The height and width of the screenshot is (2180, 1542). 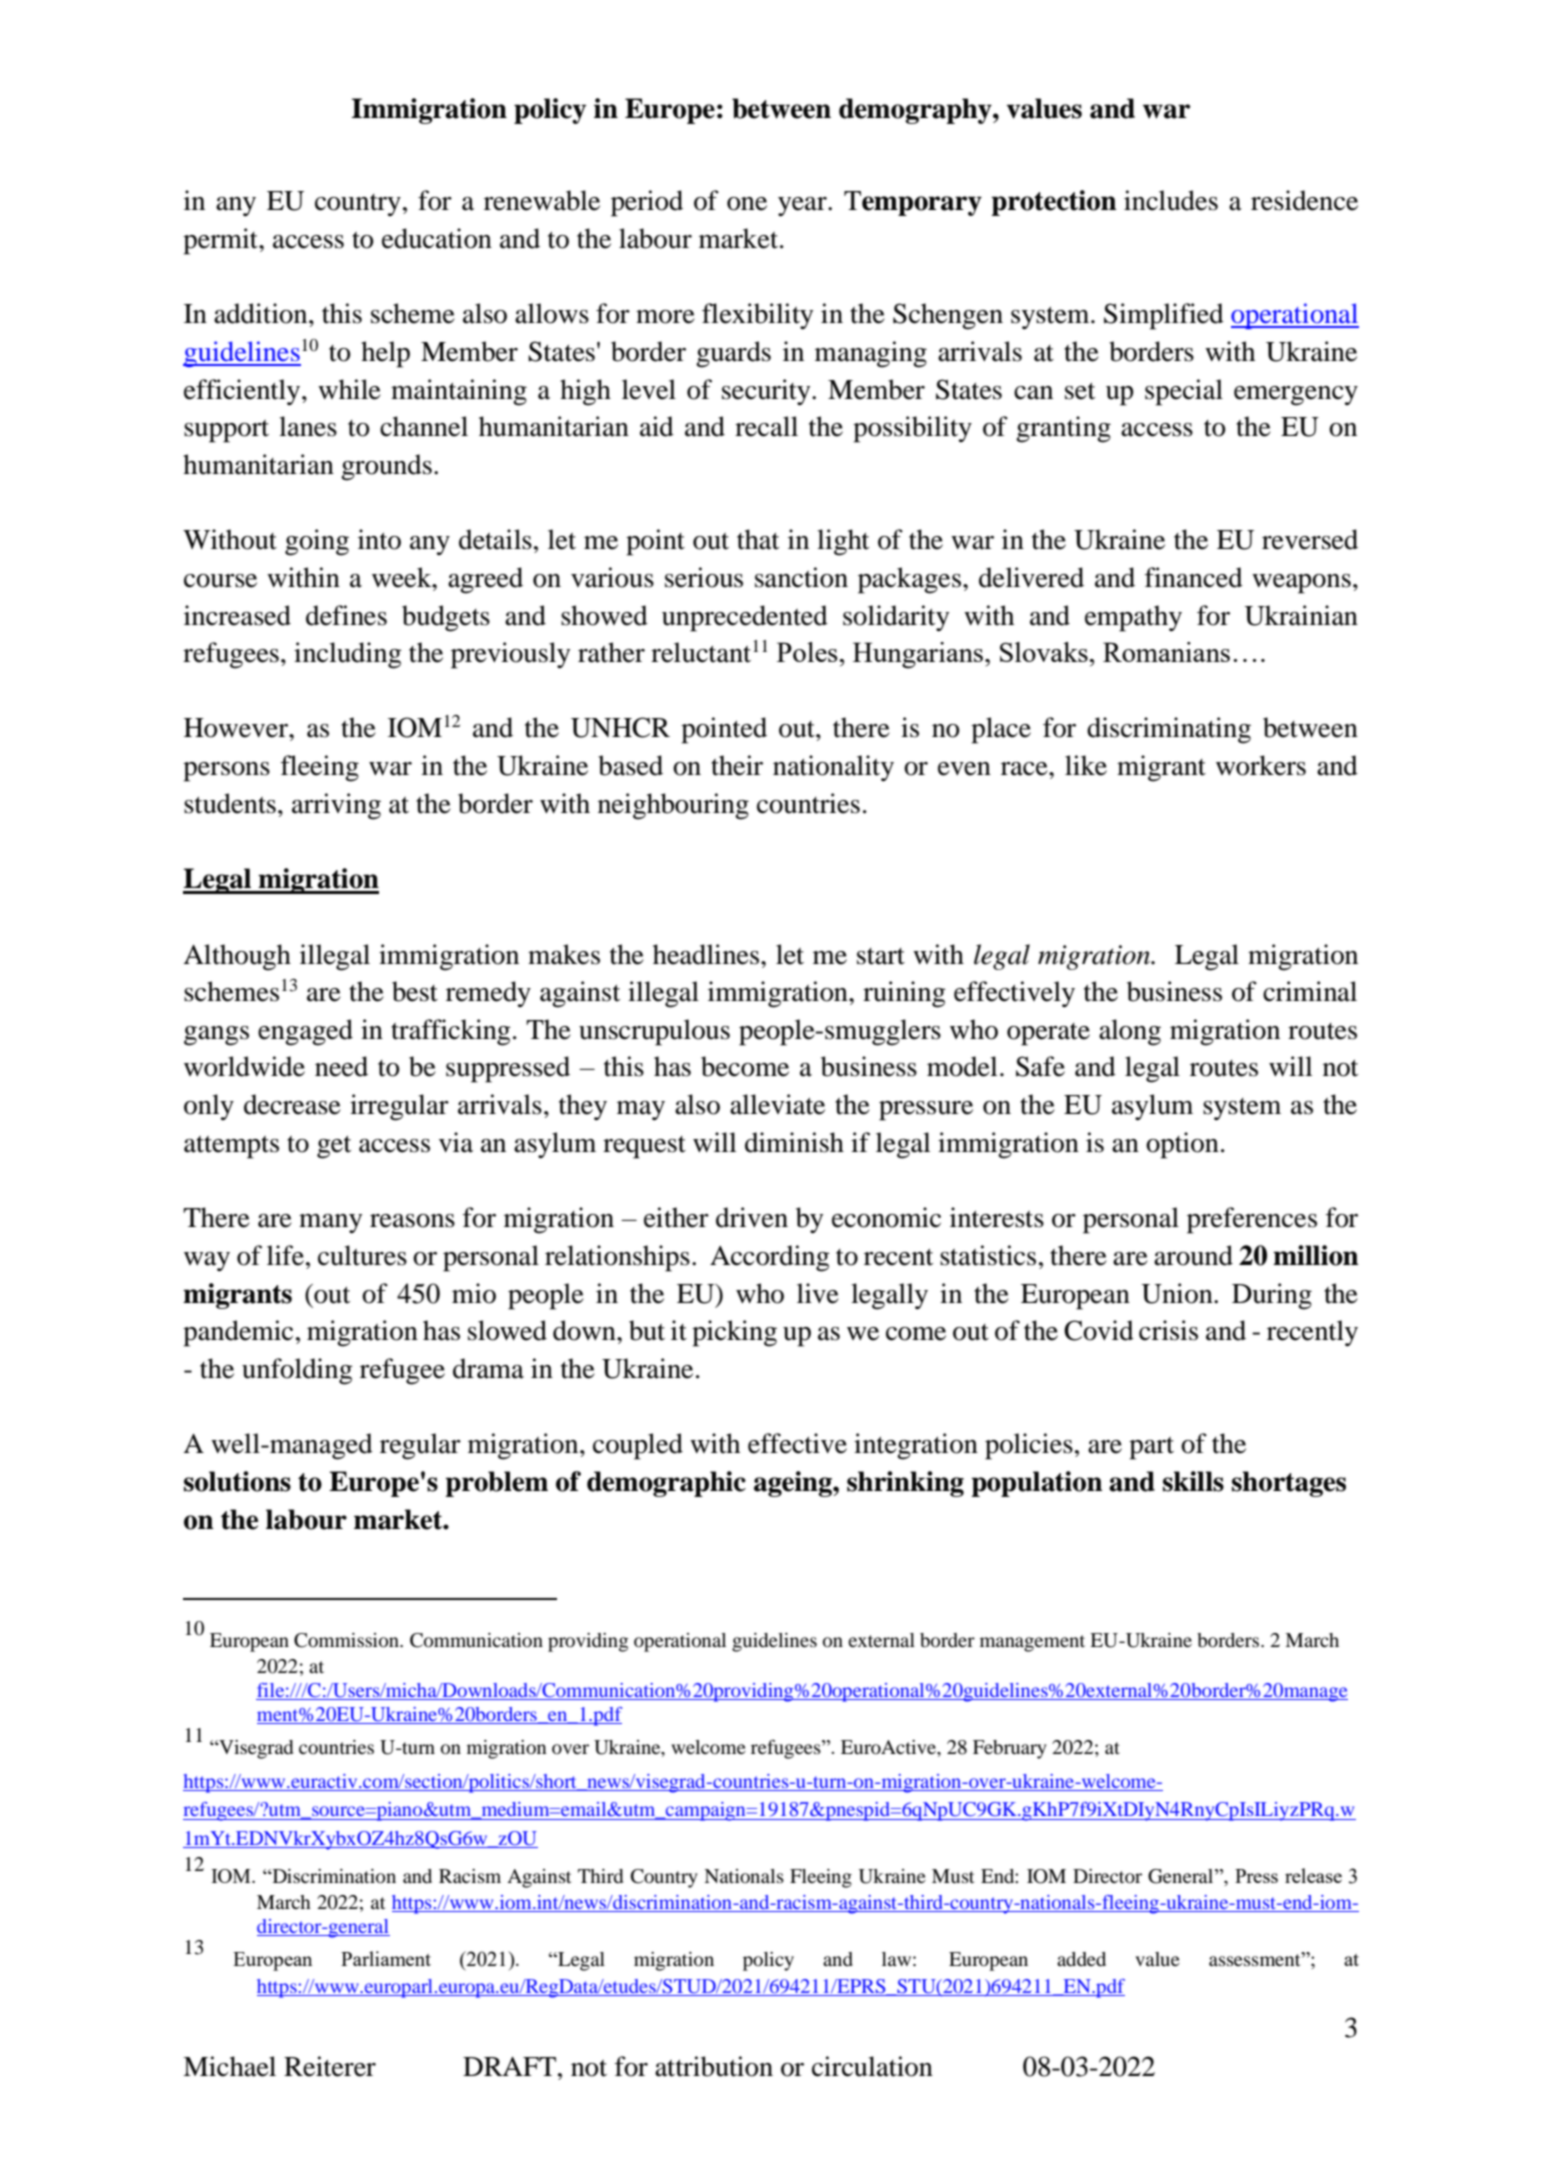 What do you see at coordinates (509, 2066) in the screenshot?
I see `DRAFT` at bounding box center [509, 2066].
